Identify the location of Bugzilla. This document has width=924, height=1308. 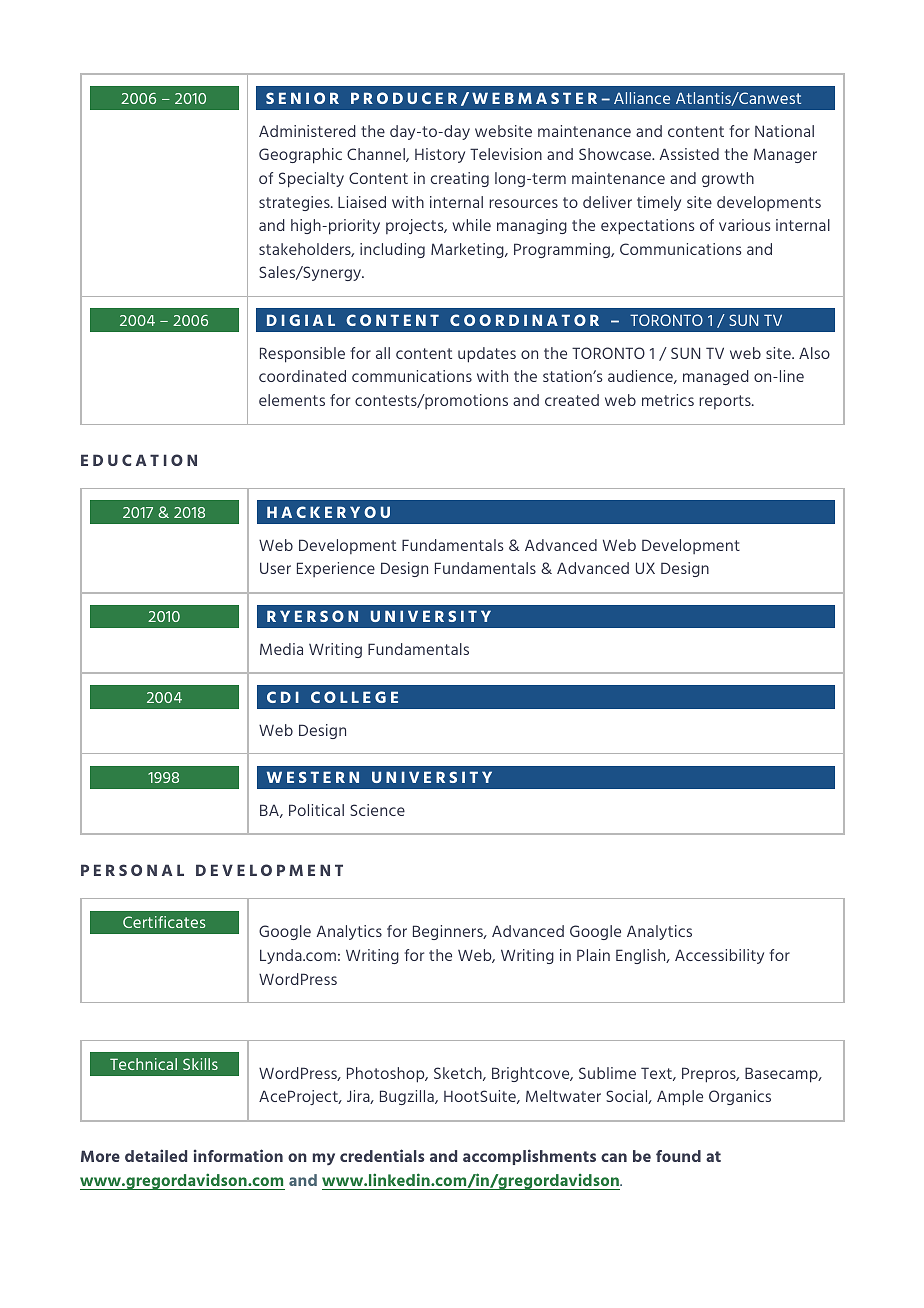
(408, 1097).
